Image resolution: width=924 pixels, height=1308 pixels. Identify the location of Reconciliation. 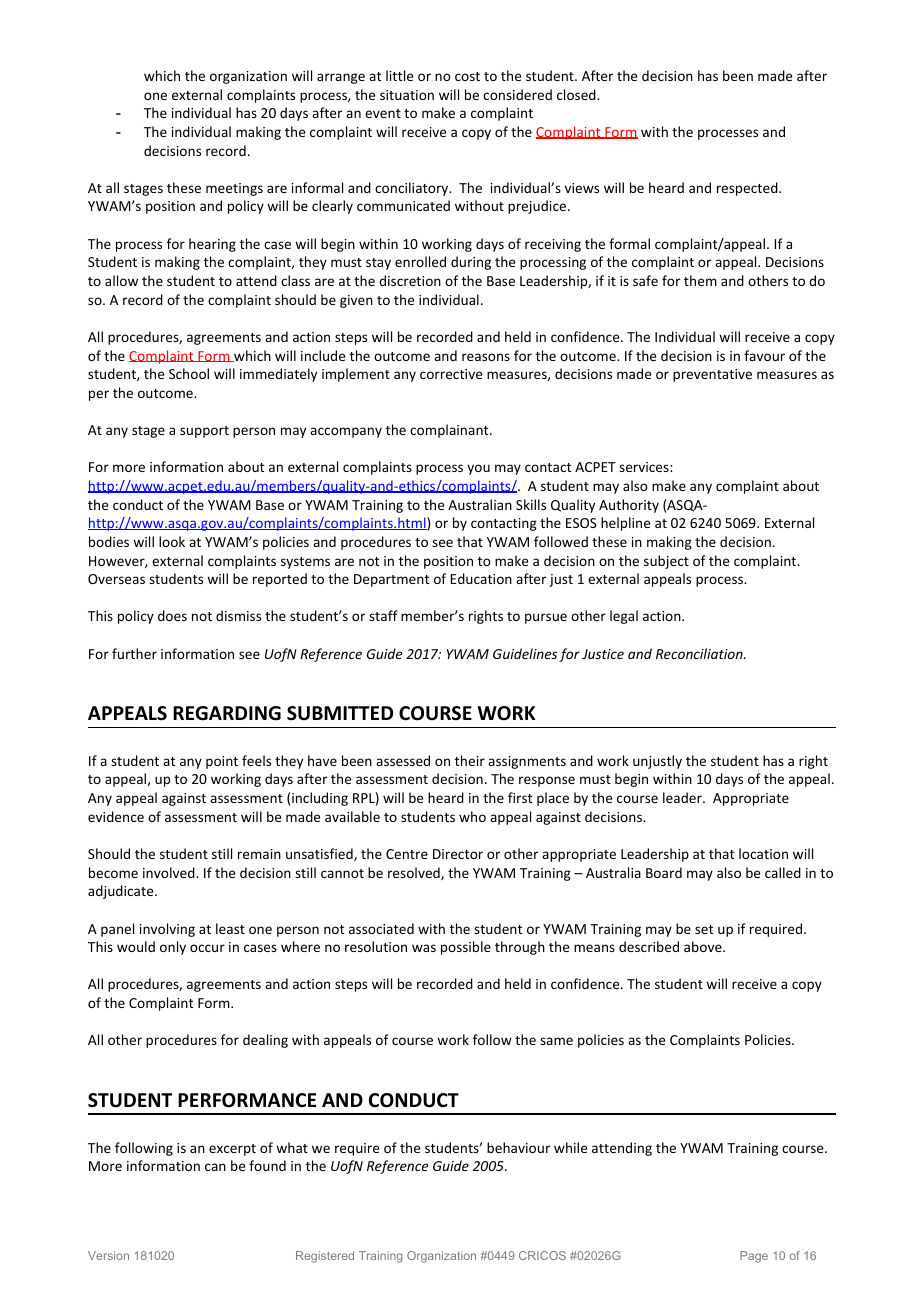
(700, 653).
